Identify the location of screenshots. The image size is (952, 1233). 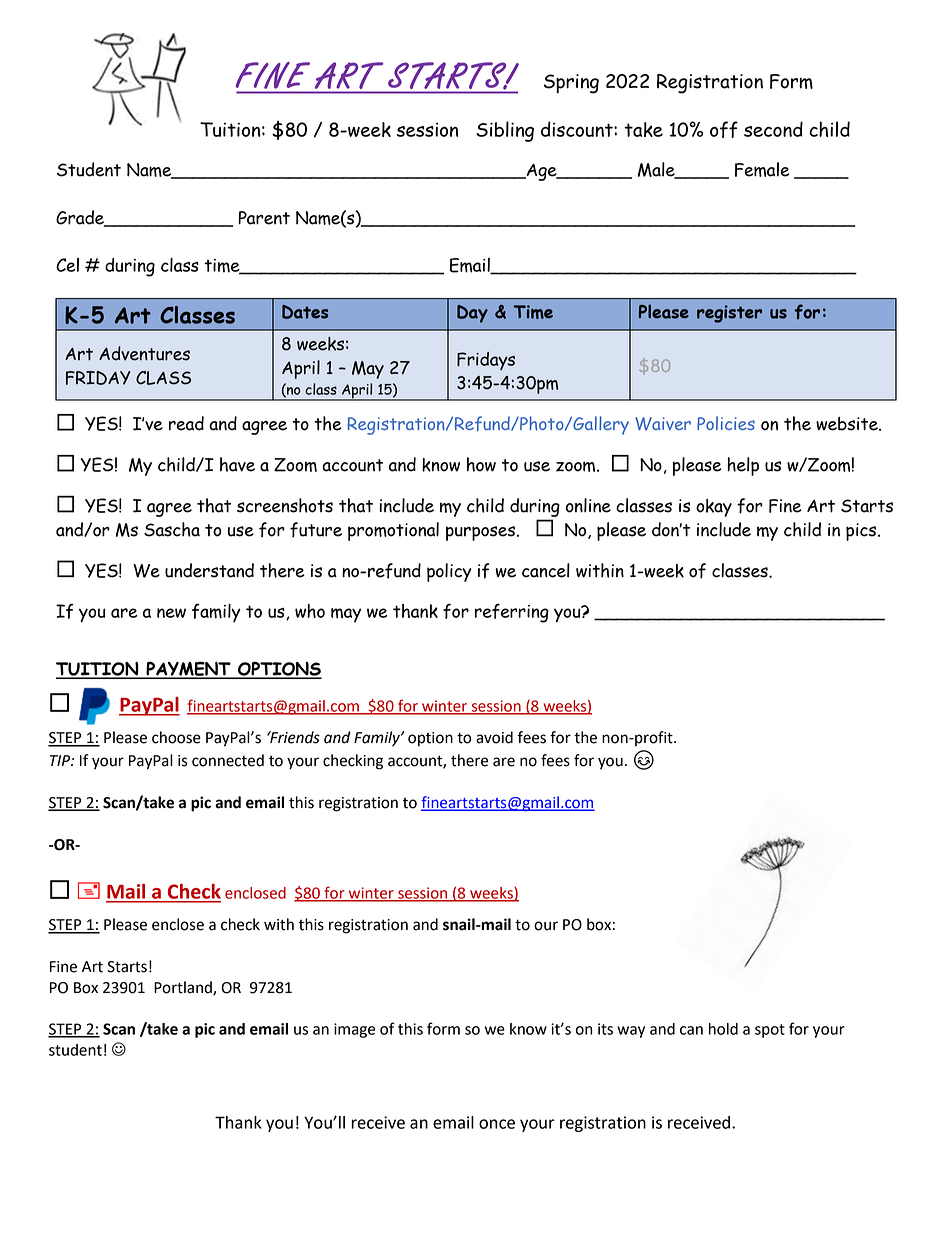
(285, 505).
